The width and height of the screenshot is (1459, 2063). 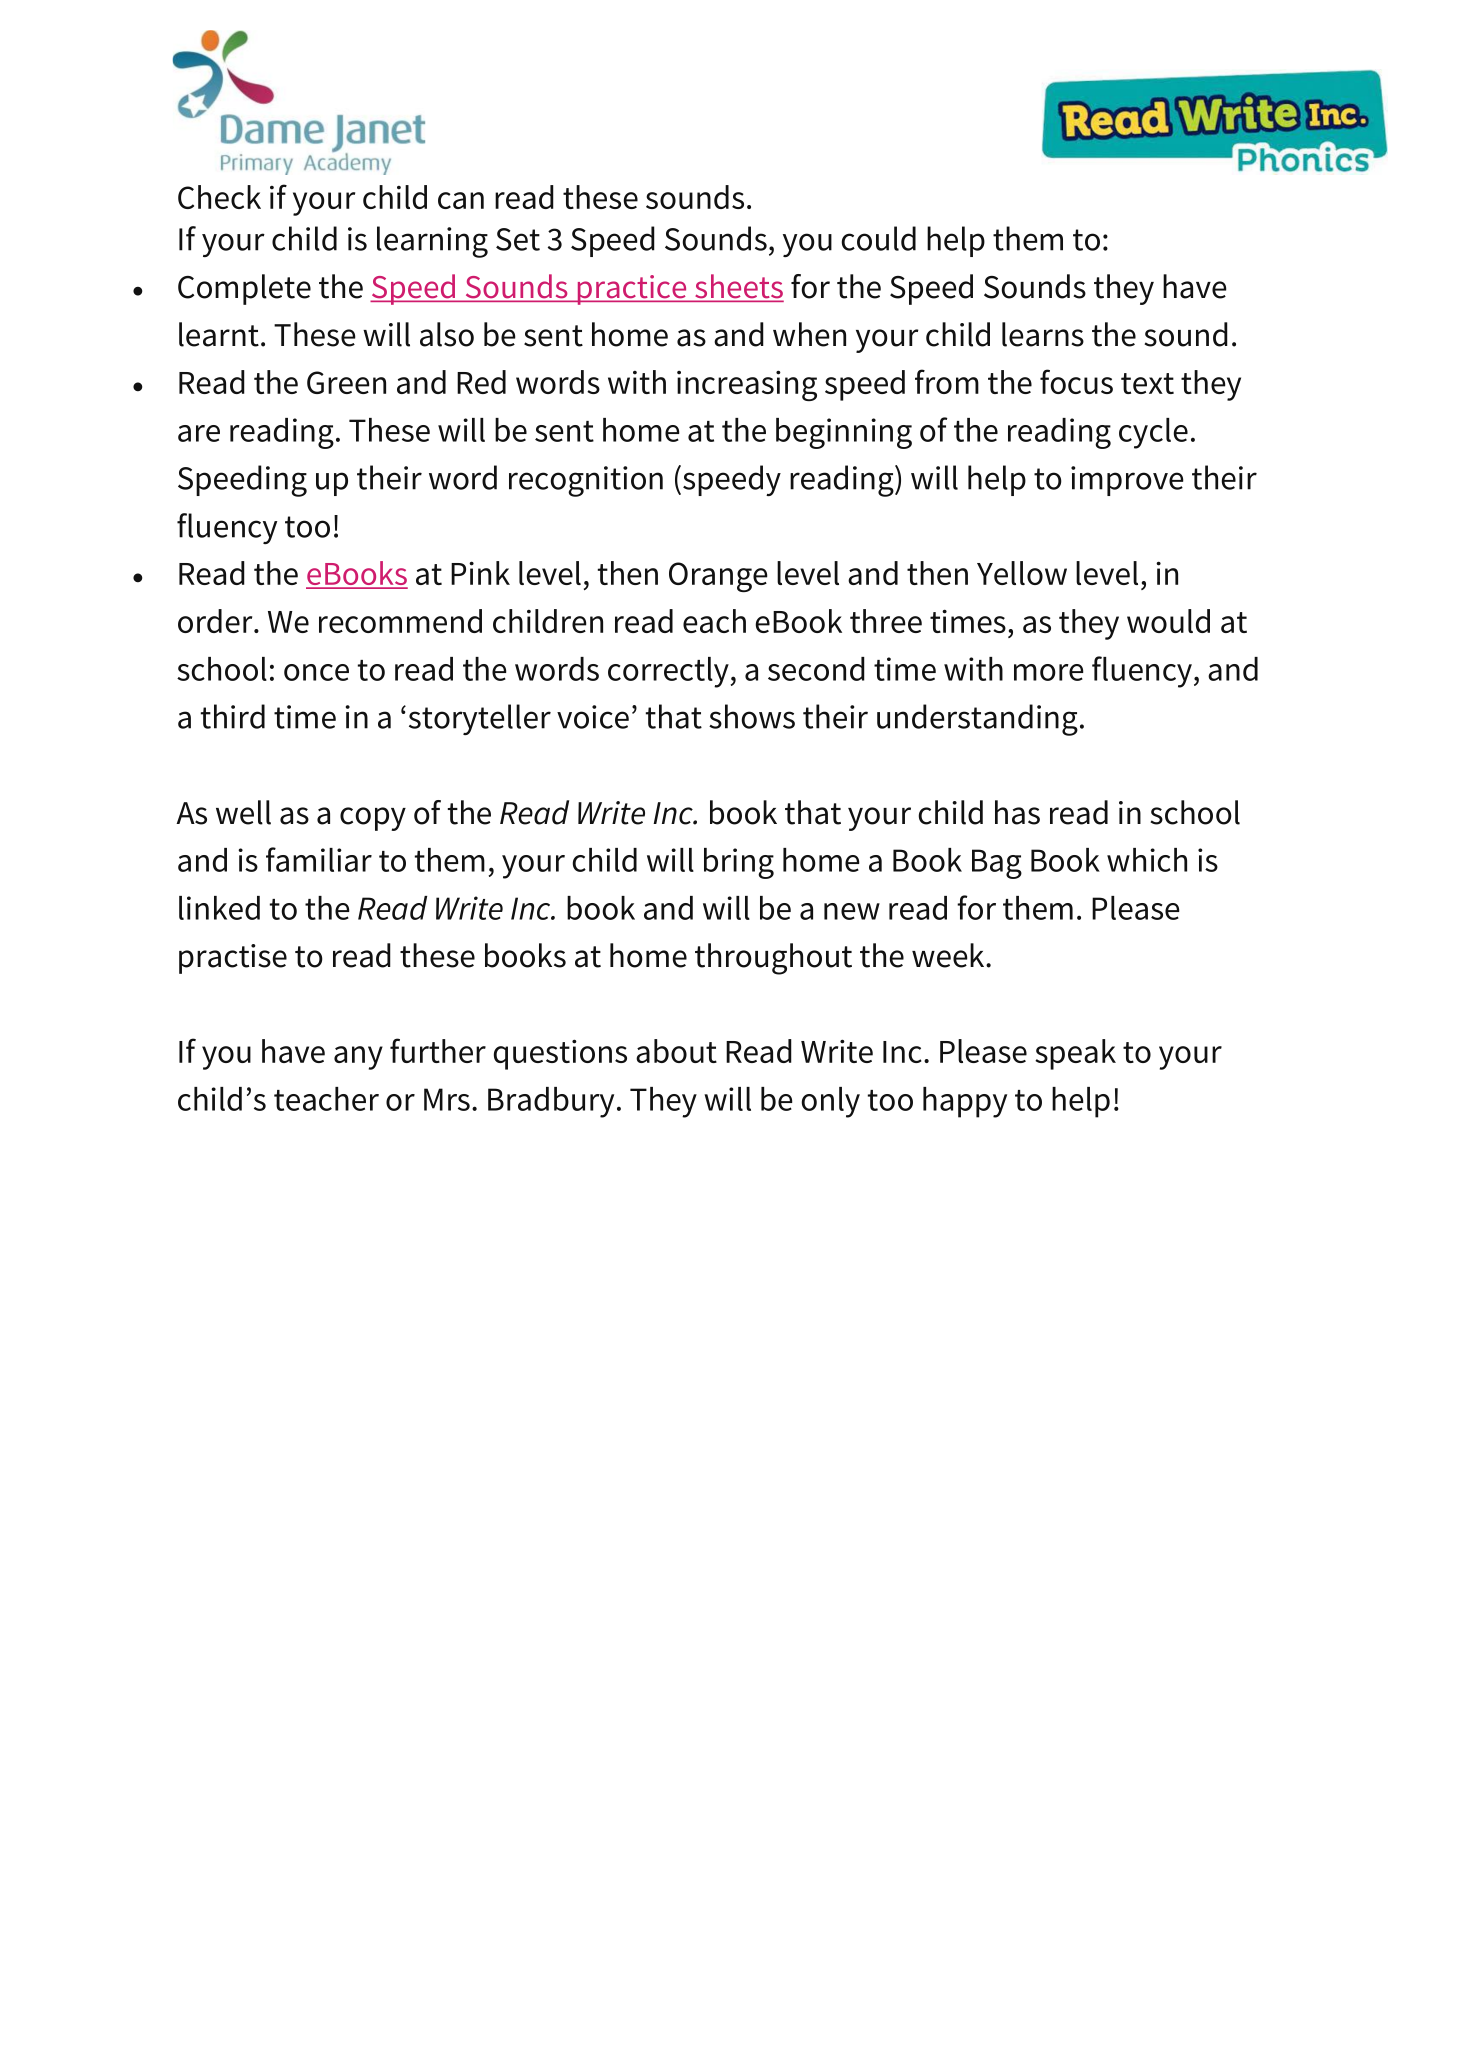 What do you see at coordinates (1075, 1054) in the screenshot?
I see `speak` at bounding box center [1075, 1054].
